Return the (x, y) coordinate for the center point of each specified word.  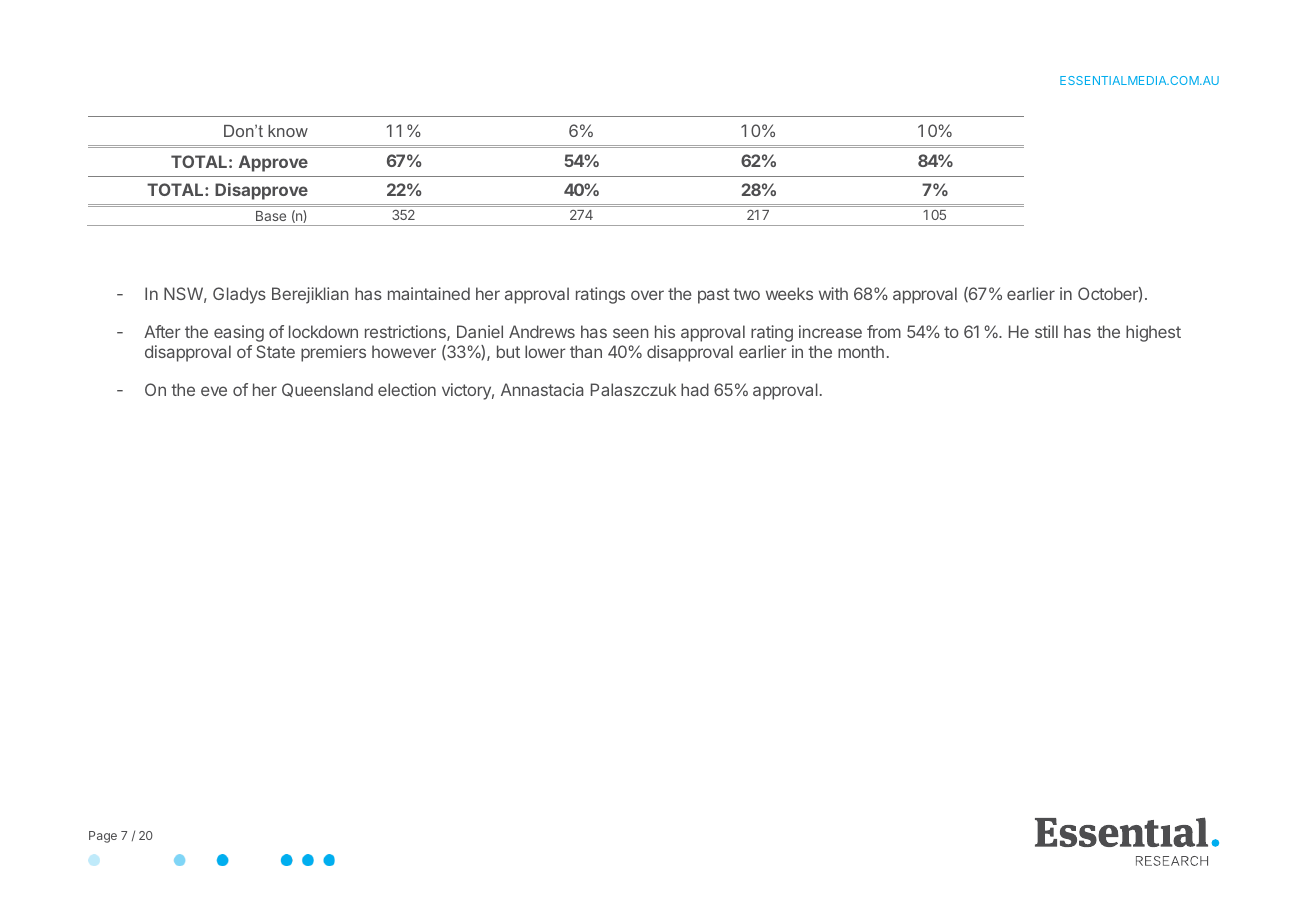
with (833, 293)
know (288, 131)
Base (271, 216)
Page (103, 837)
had (695, 389)
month (861, 351)
